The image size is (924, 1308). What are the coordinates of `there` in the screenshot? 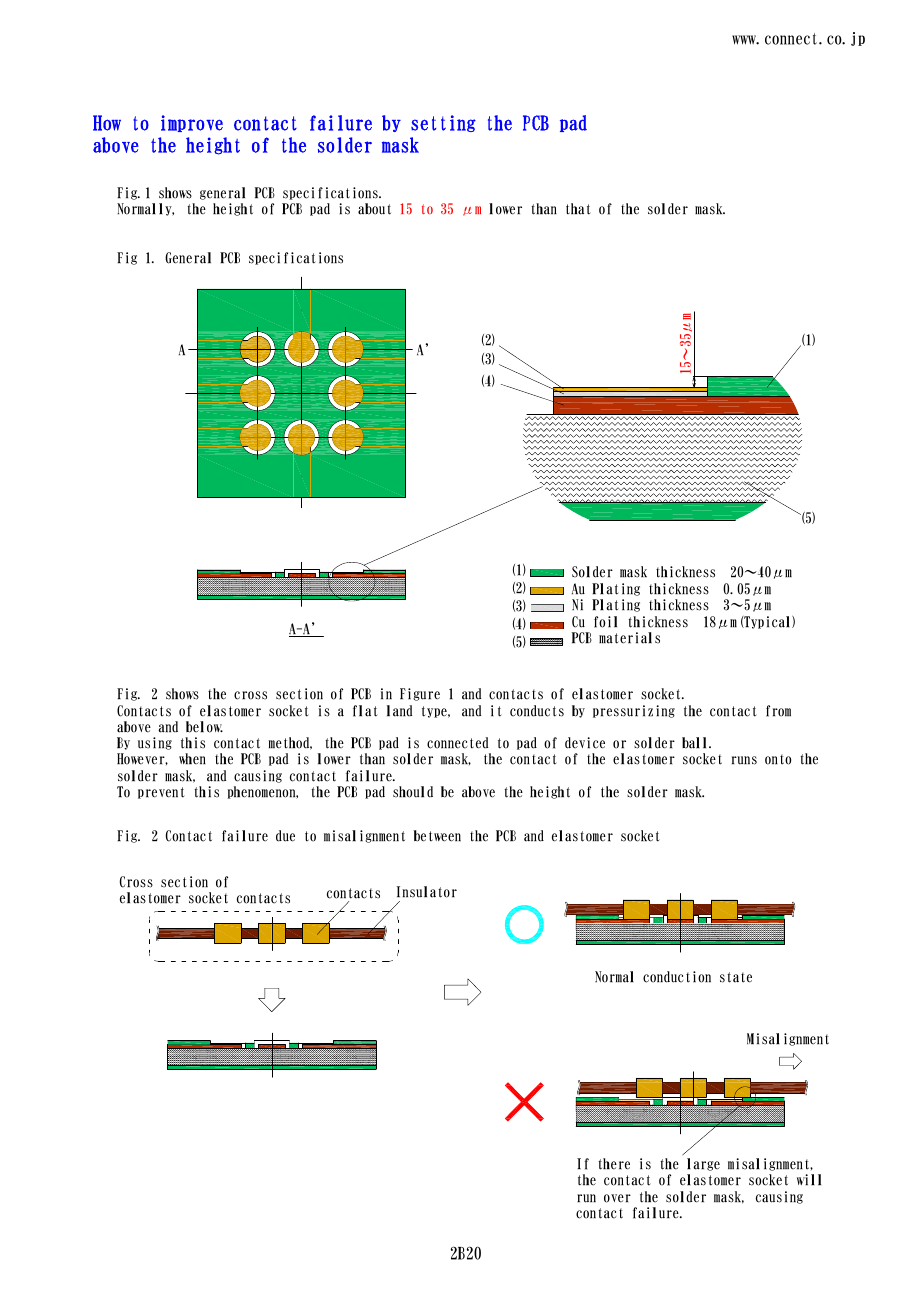 It's located at (614, 1164).
